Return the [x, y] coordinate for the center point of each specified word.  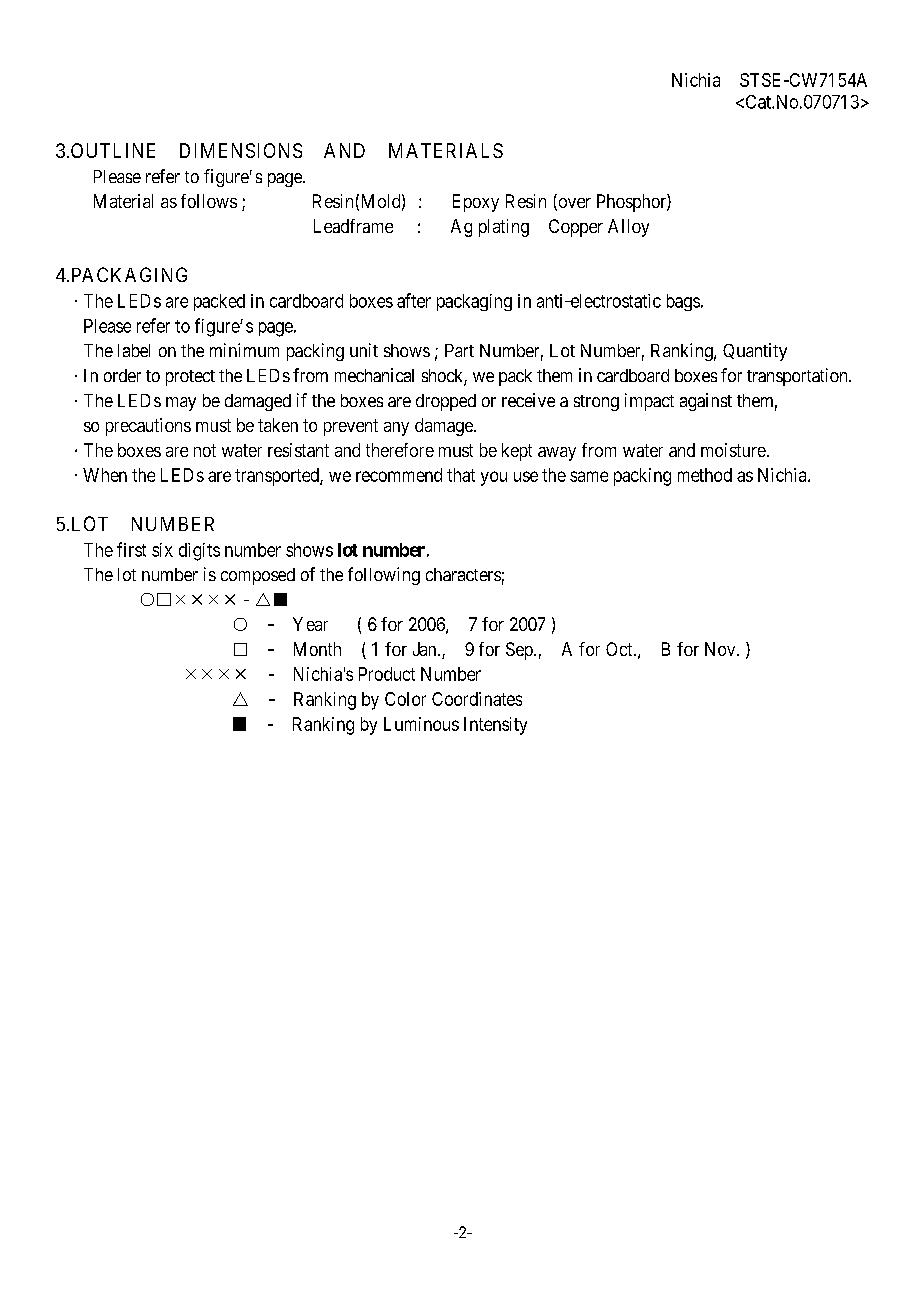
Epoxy [476, 203]
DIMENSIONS [241, 150]
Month [317, 649]
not [205, 450]
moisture [733, 450]
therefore [400, 450]
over [573, 204]
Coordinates [477, 699]
